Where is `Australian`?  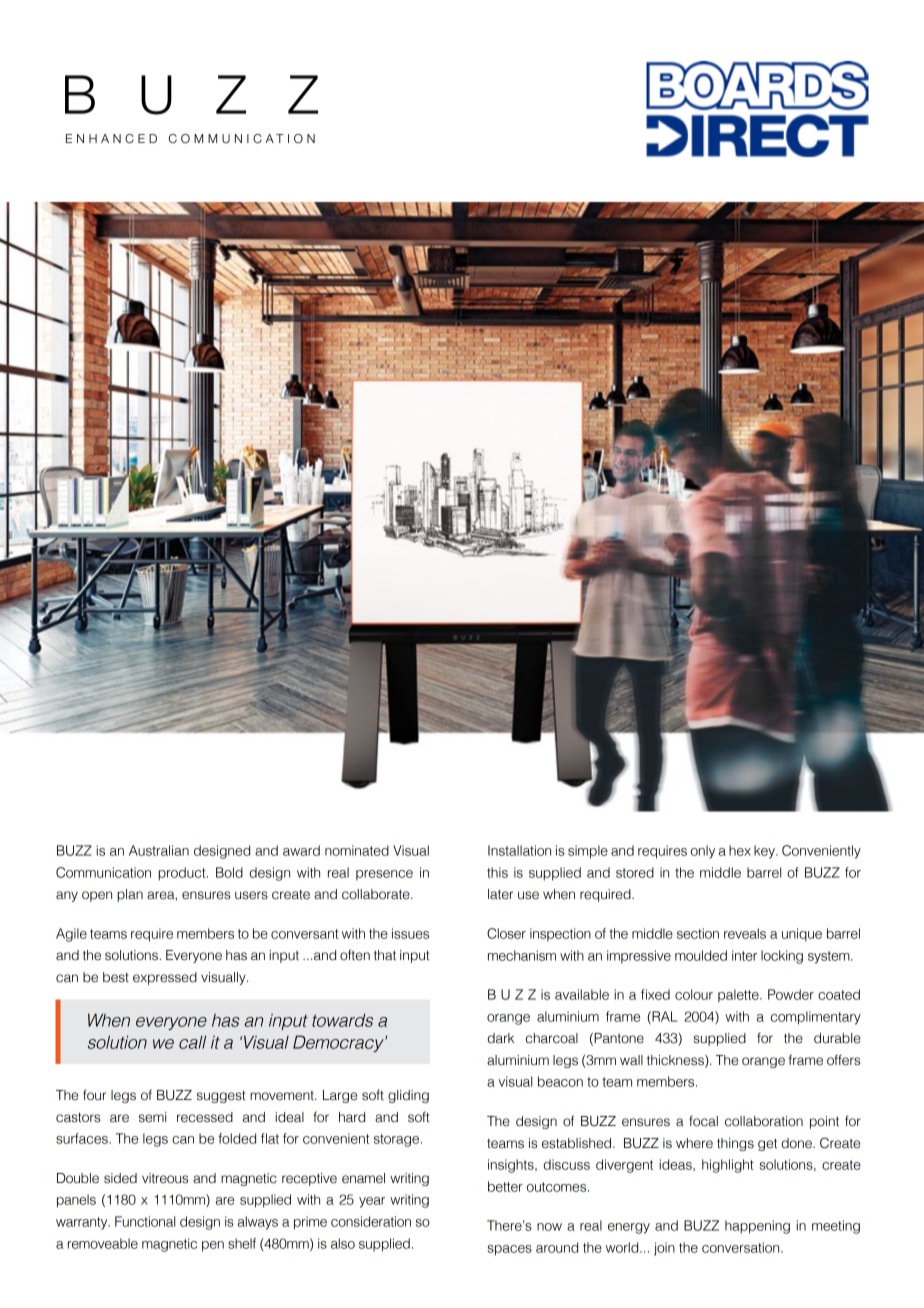 Australian is located at coordinates (159, 850).
